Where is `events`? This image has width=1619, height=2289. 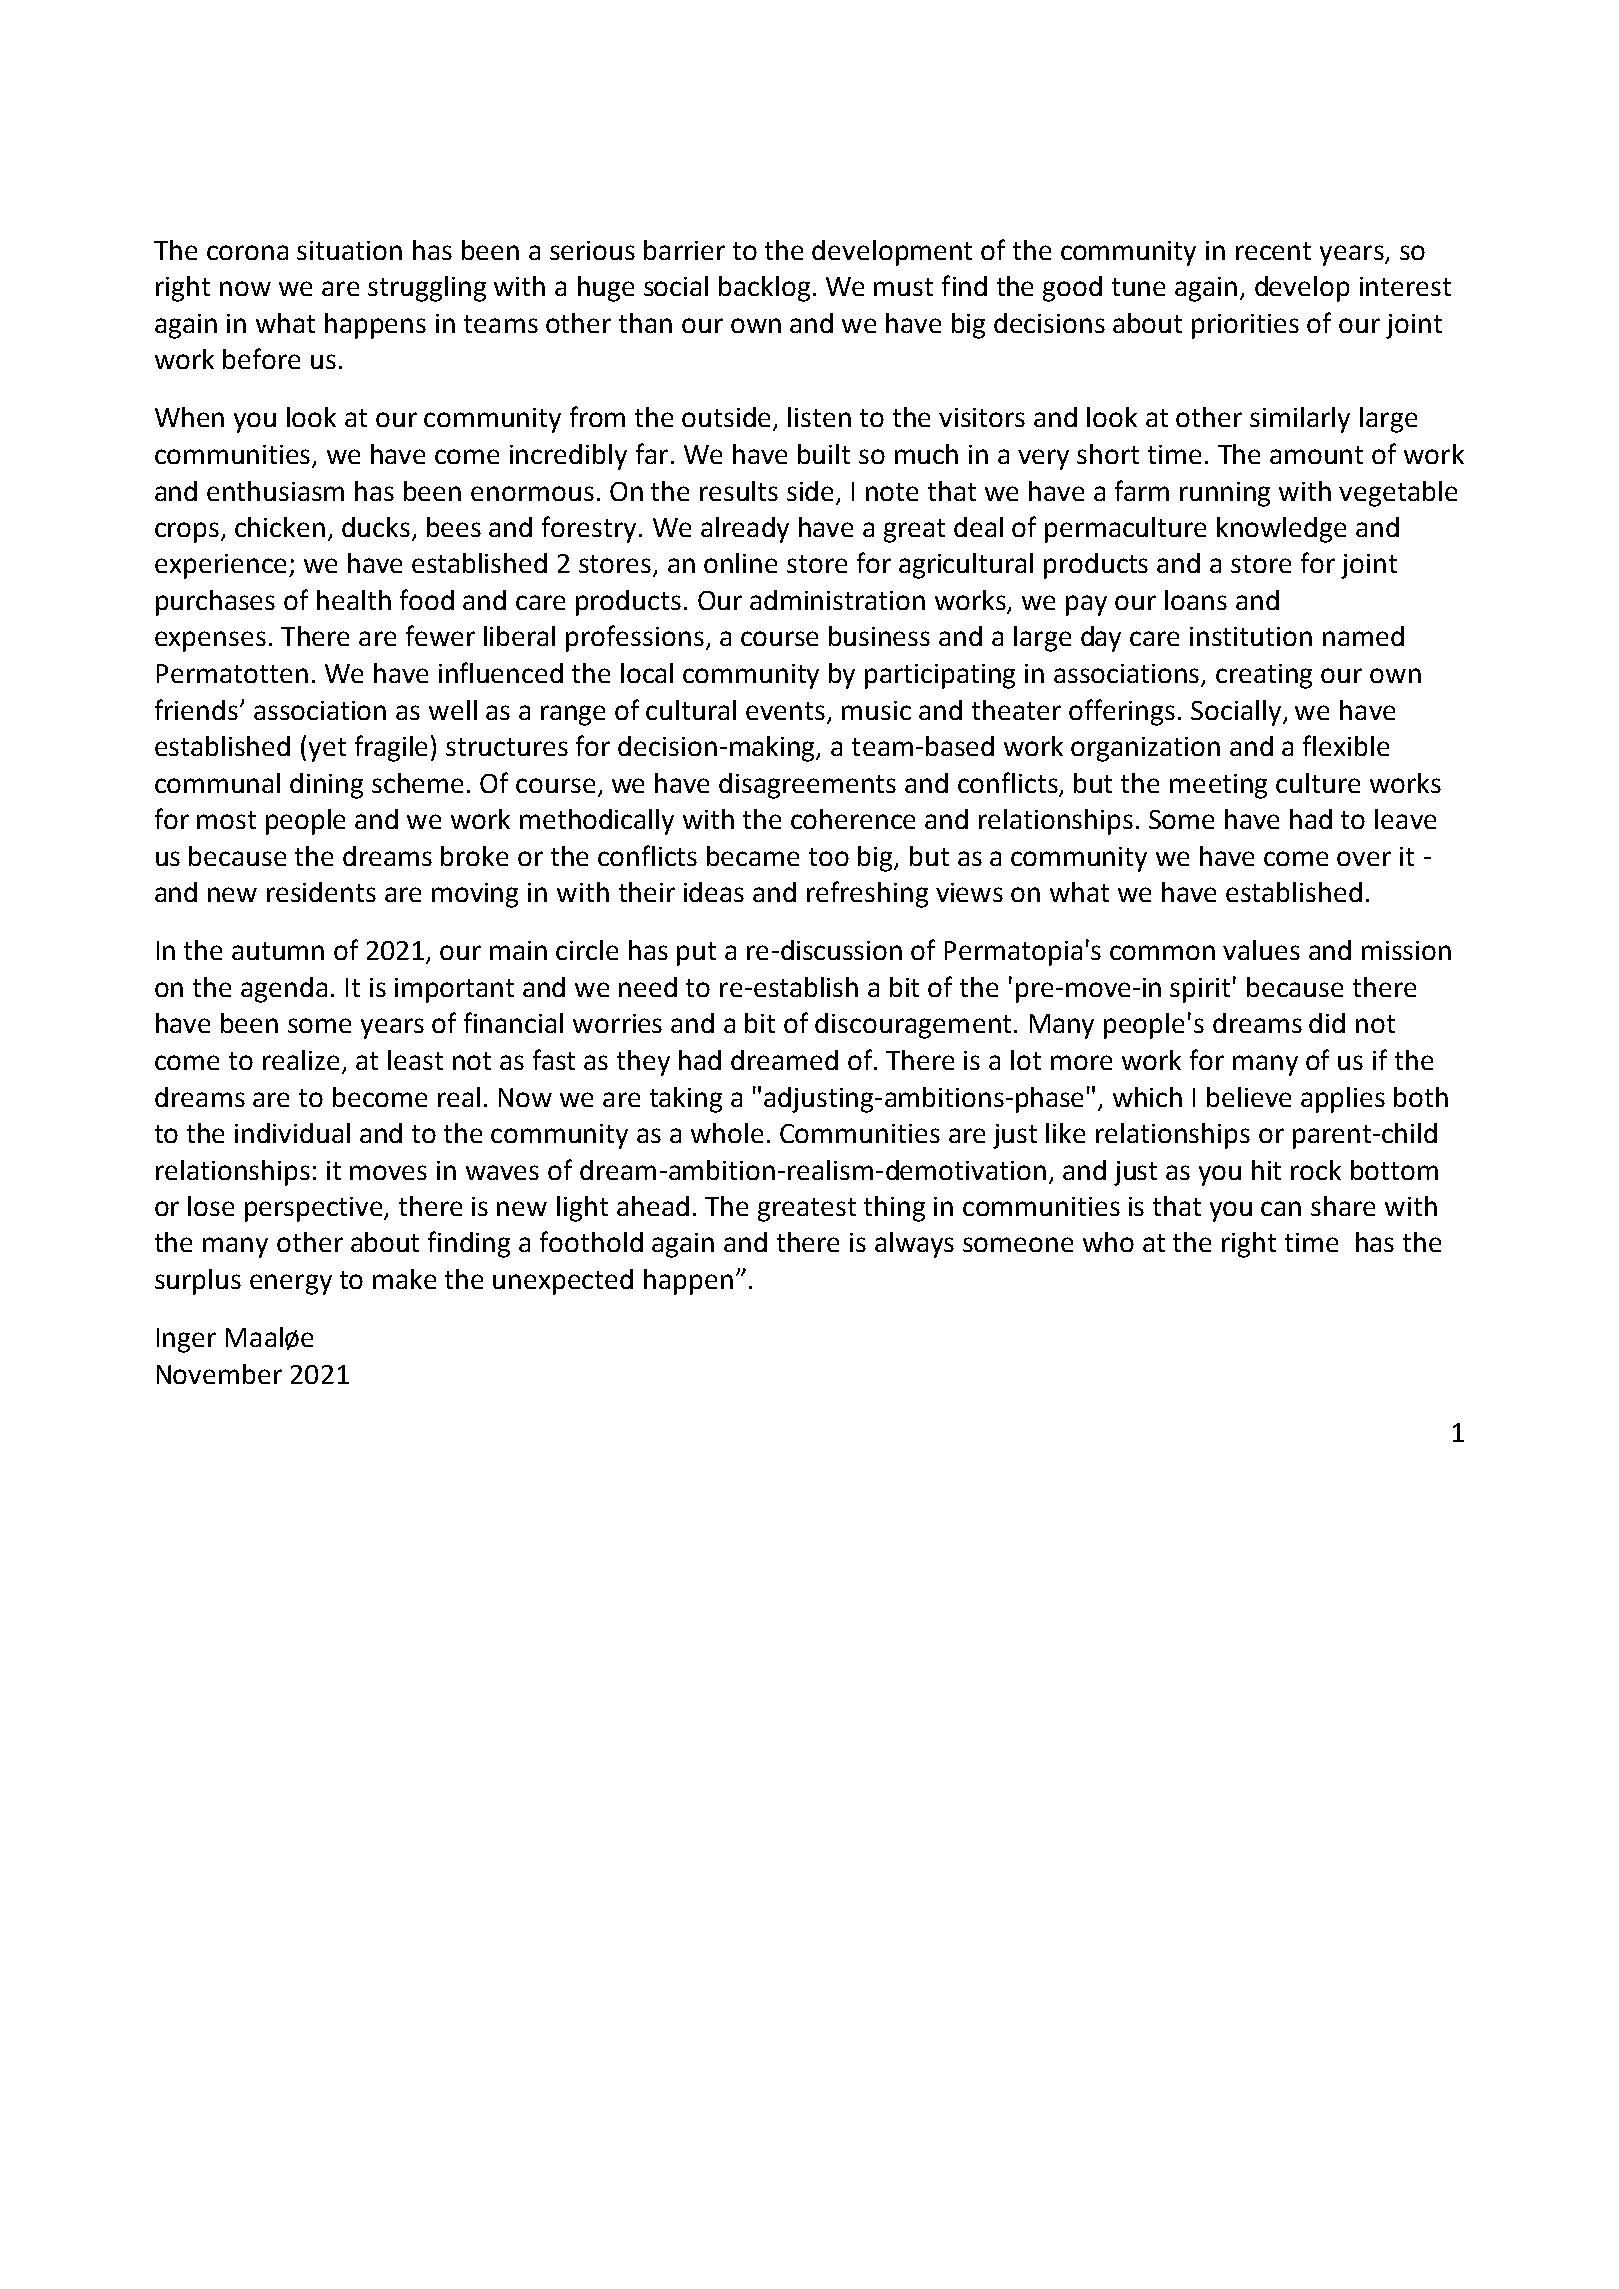
events is located at coordinates (785, 711).
